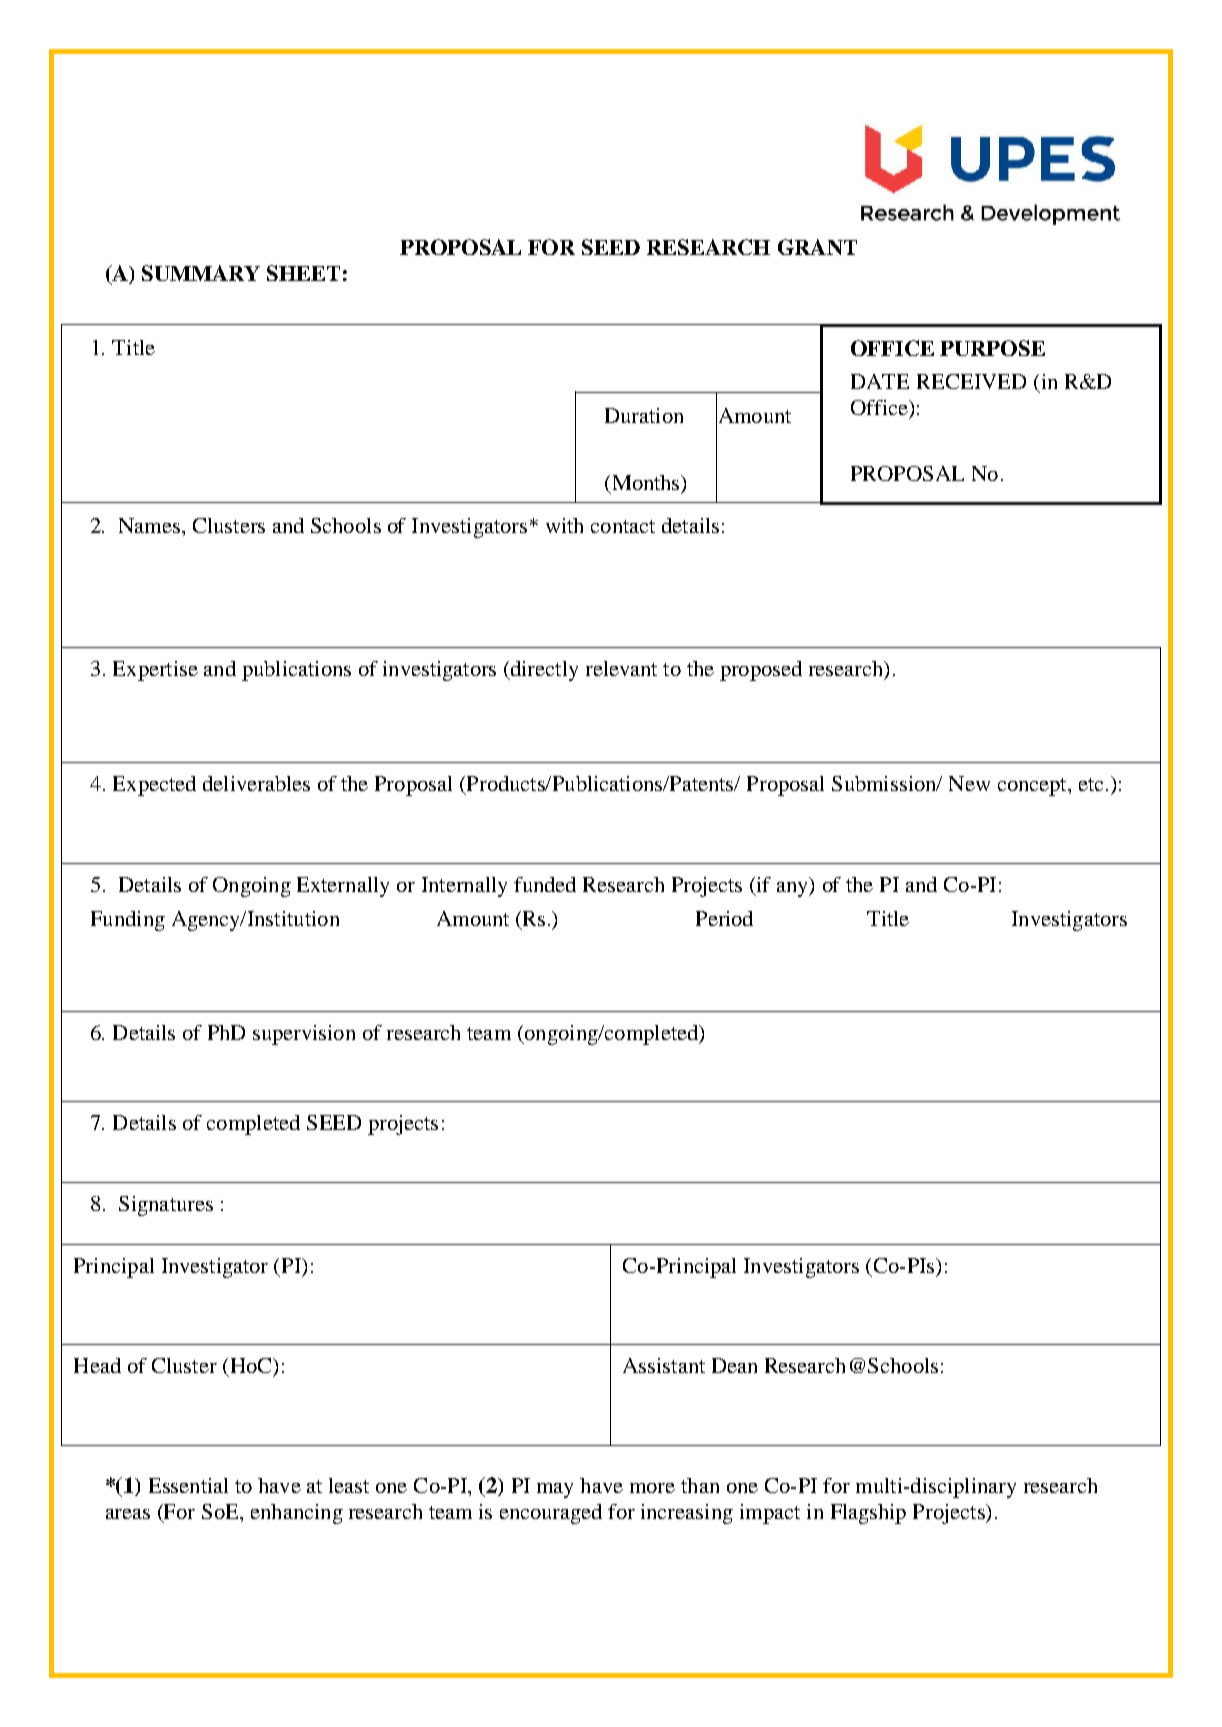 This document has height=1727, width=1222. Describe the element at coordinates (623, 526) in the document. I see `contact` at that location.
